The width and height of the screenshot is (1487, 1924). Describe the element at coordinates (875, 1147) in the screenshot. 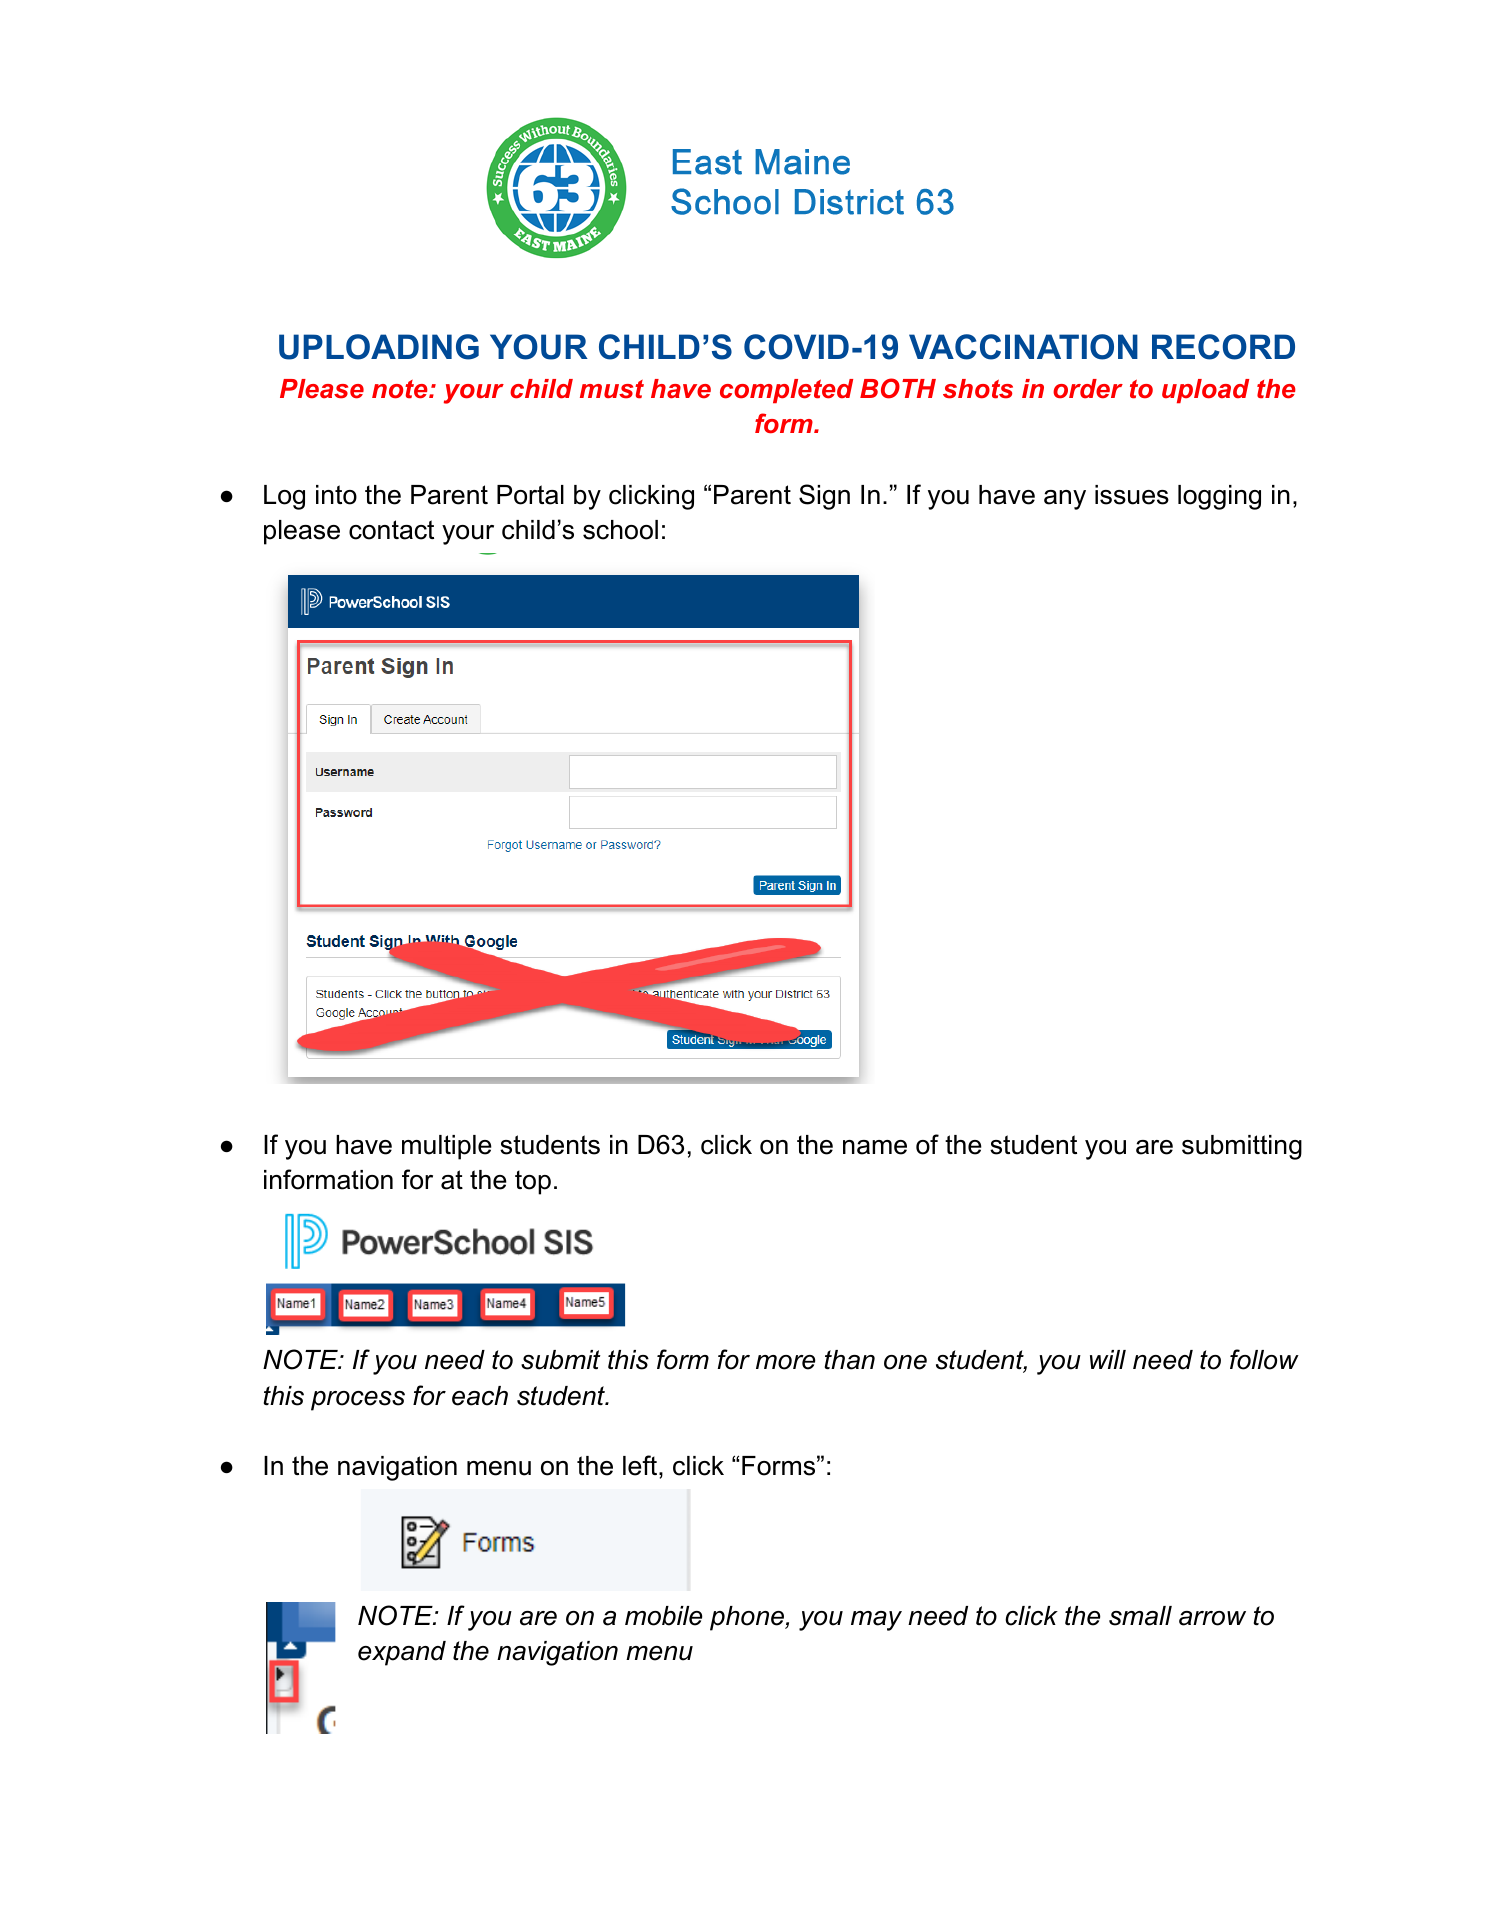

I see `name` at that location.
